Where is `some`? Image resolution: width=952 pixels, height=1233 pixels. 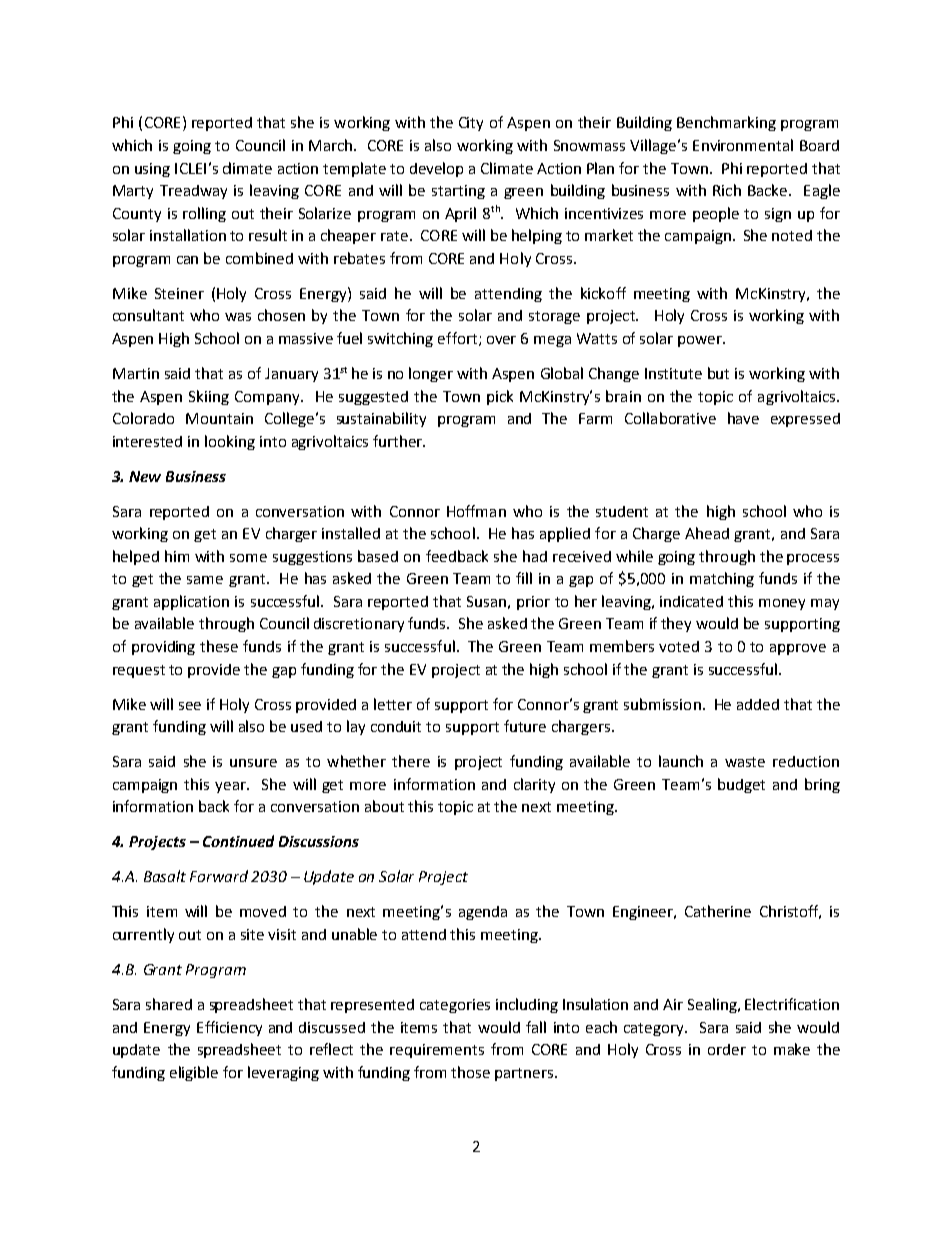 some is located at coordinates (248, 558).
